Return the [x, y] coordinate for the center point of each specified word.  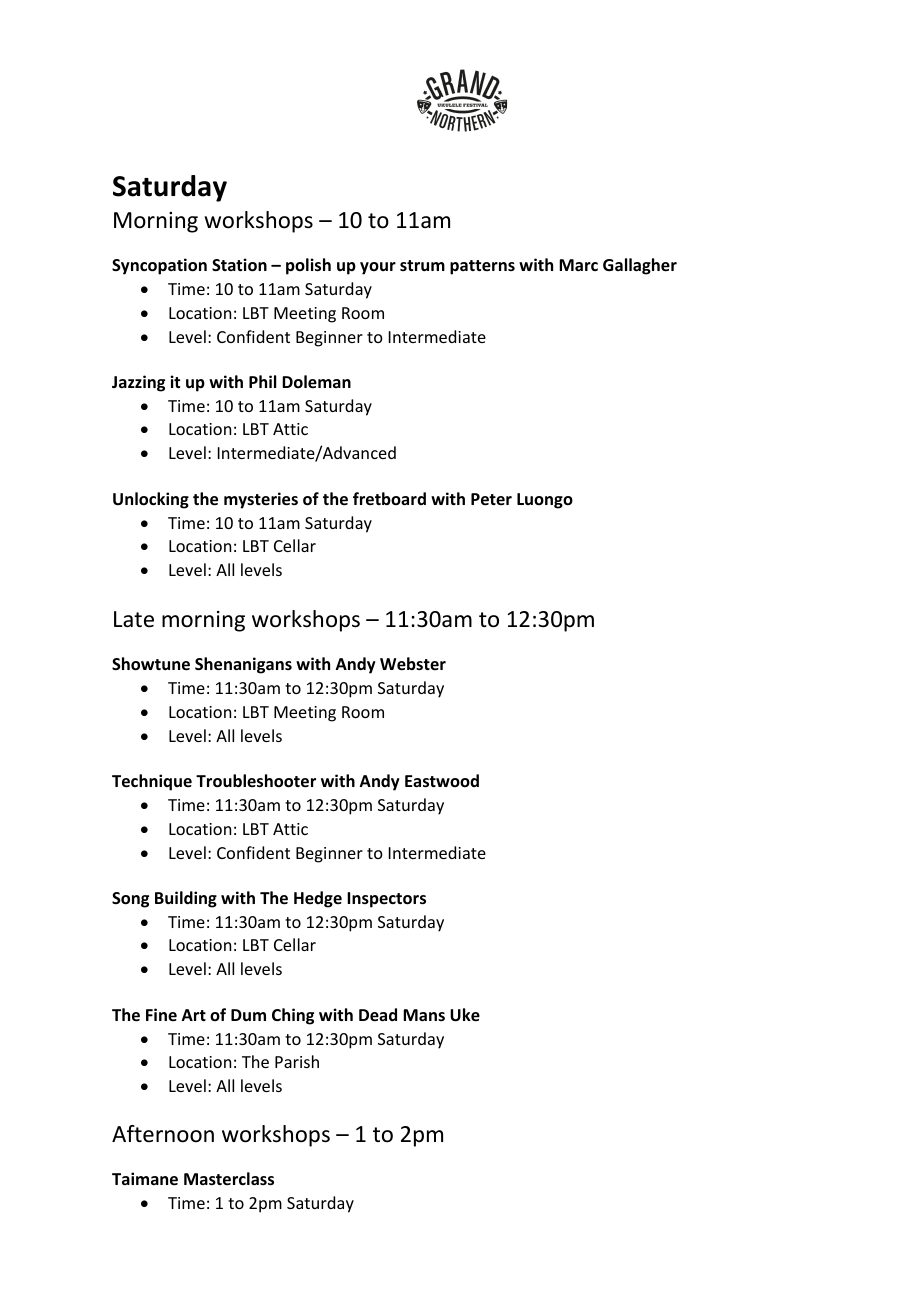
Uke [465, 1015]
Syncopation [159, 266]
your [378, 268]
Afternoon [163, 1134]
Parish [297, 1061]
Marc [578, 265]
